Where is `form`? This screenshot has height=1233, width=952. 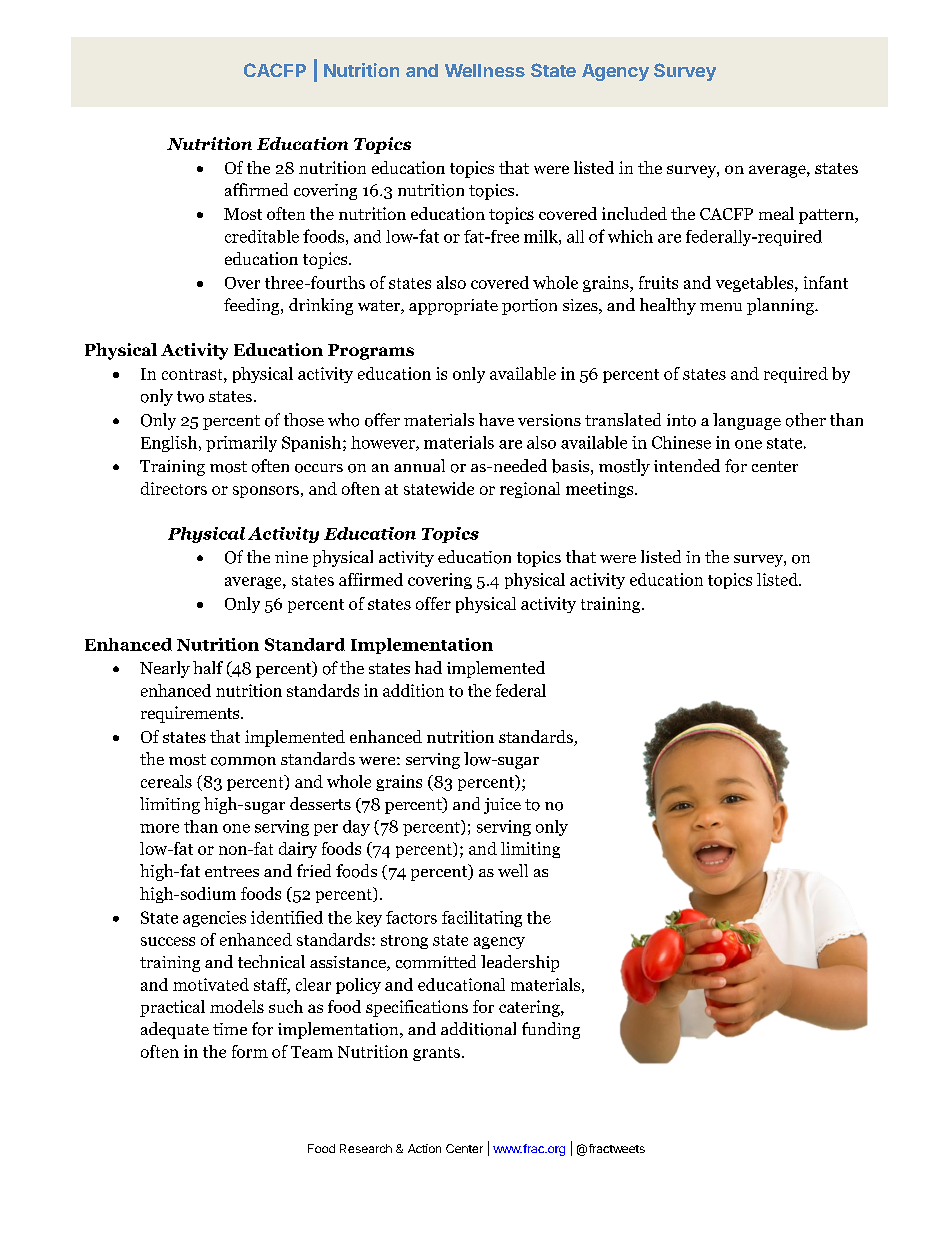 form is located at coordinates (250, 1051).
